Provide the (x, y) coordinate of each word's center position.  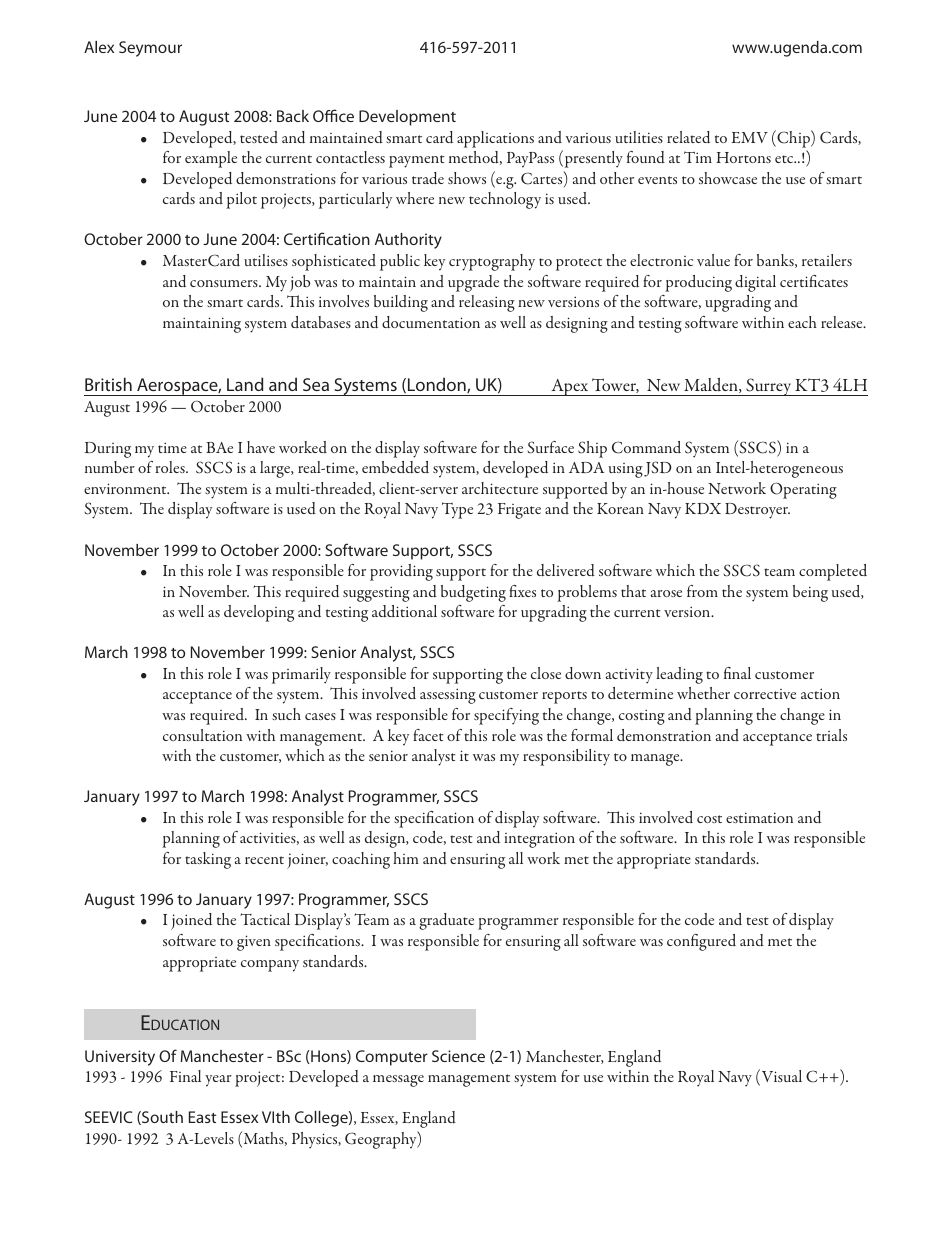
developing (259, 613)
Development (407, 118)
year (218, 1081)
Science (458, 1056)
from (702, 591)
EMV (750, 137)
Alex (99, 47)
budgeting (473, 593)
